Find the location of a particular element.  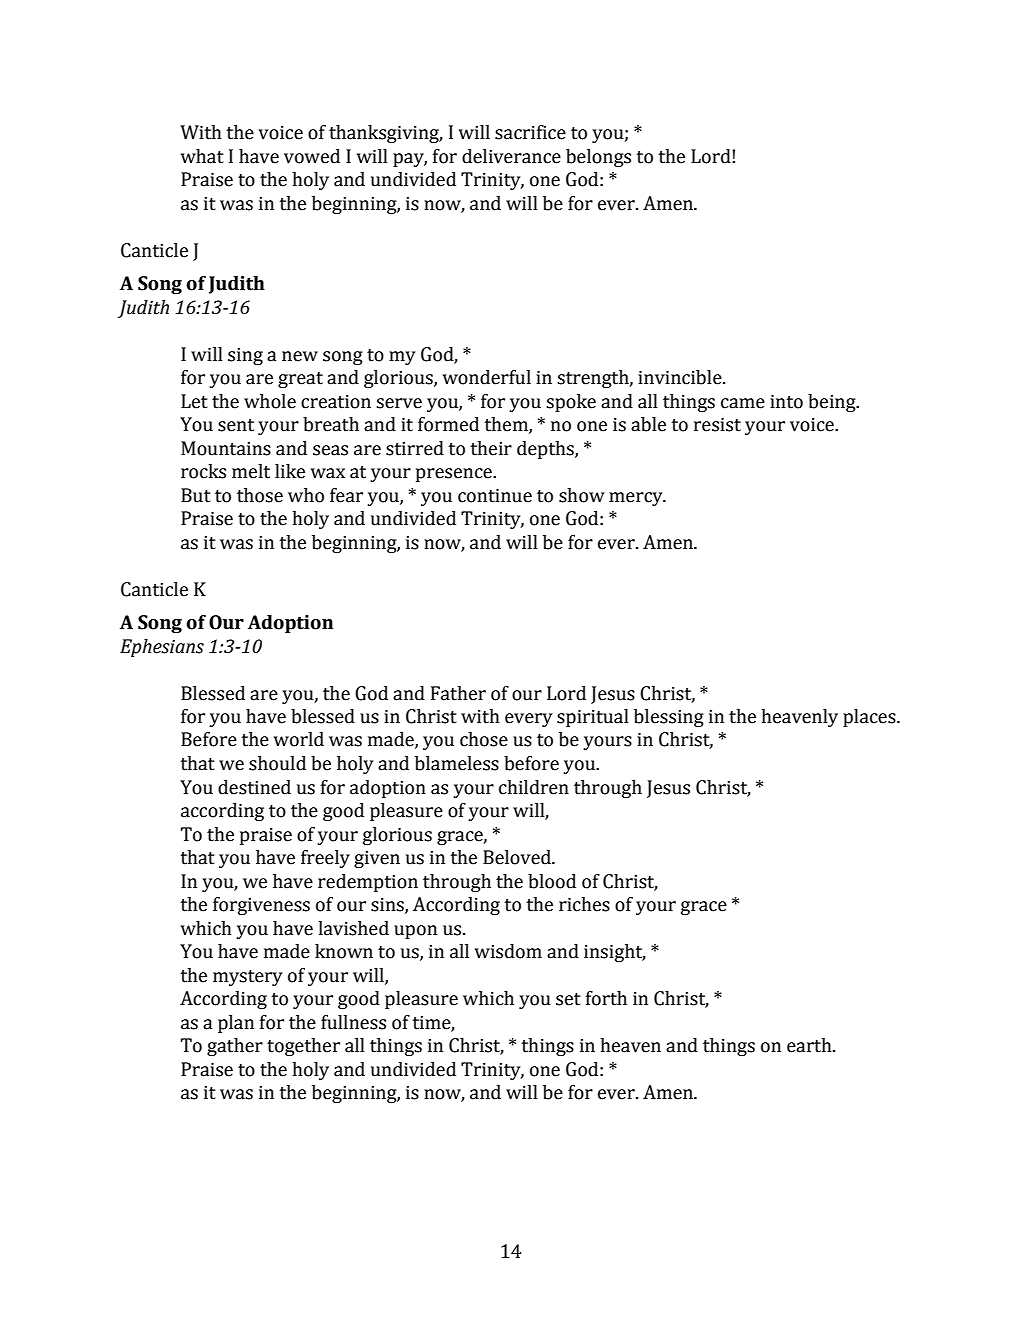

deliverance is located at coordinates (511, 156).
